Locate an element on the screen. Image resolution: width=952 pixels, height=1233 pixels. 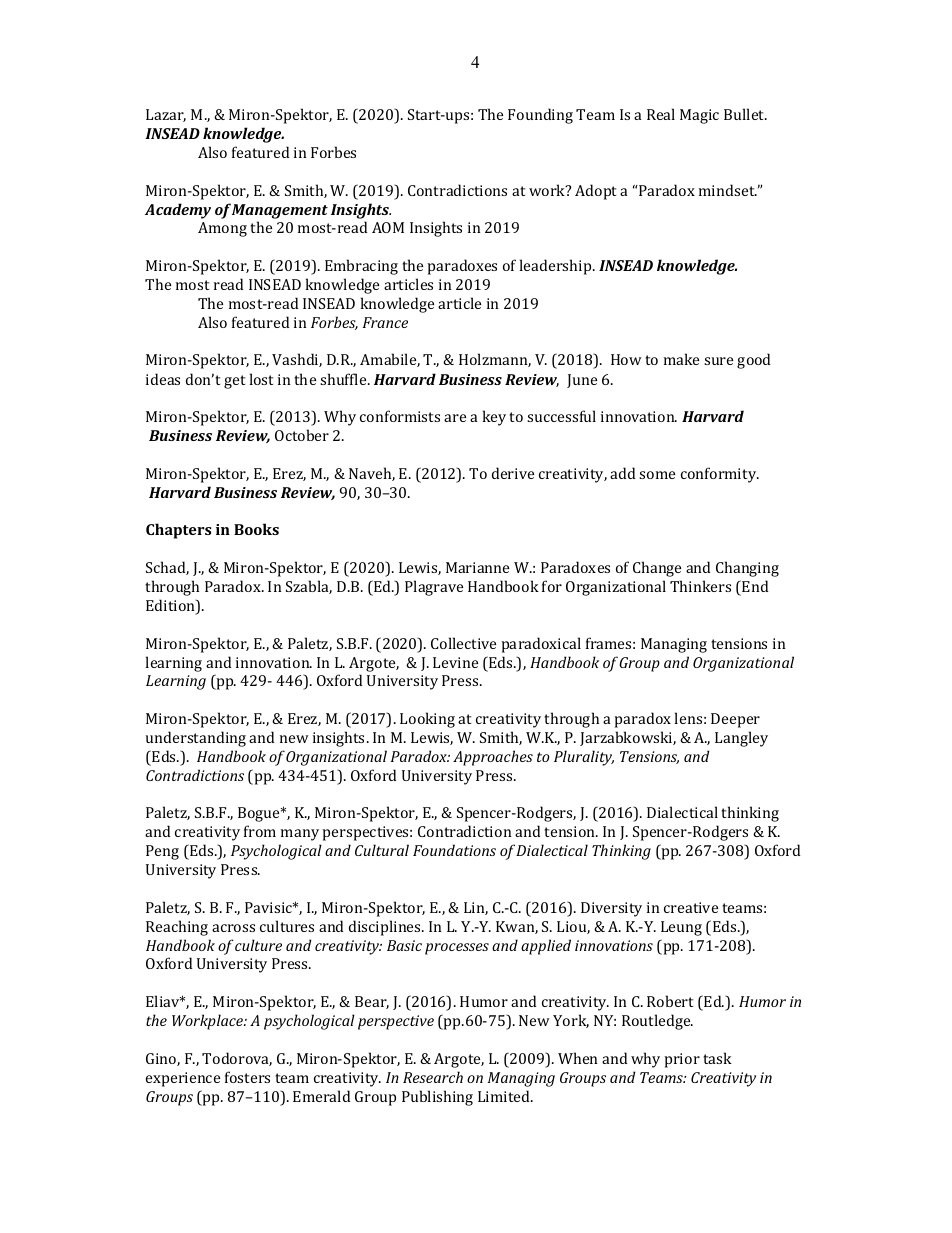
Magic is located at coordinates (699, 116).
